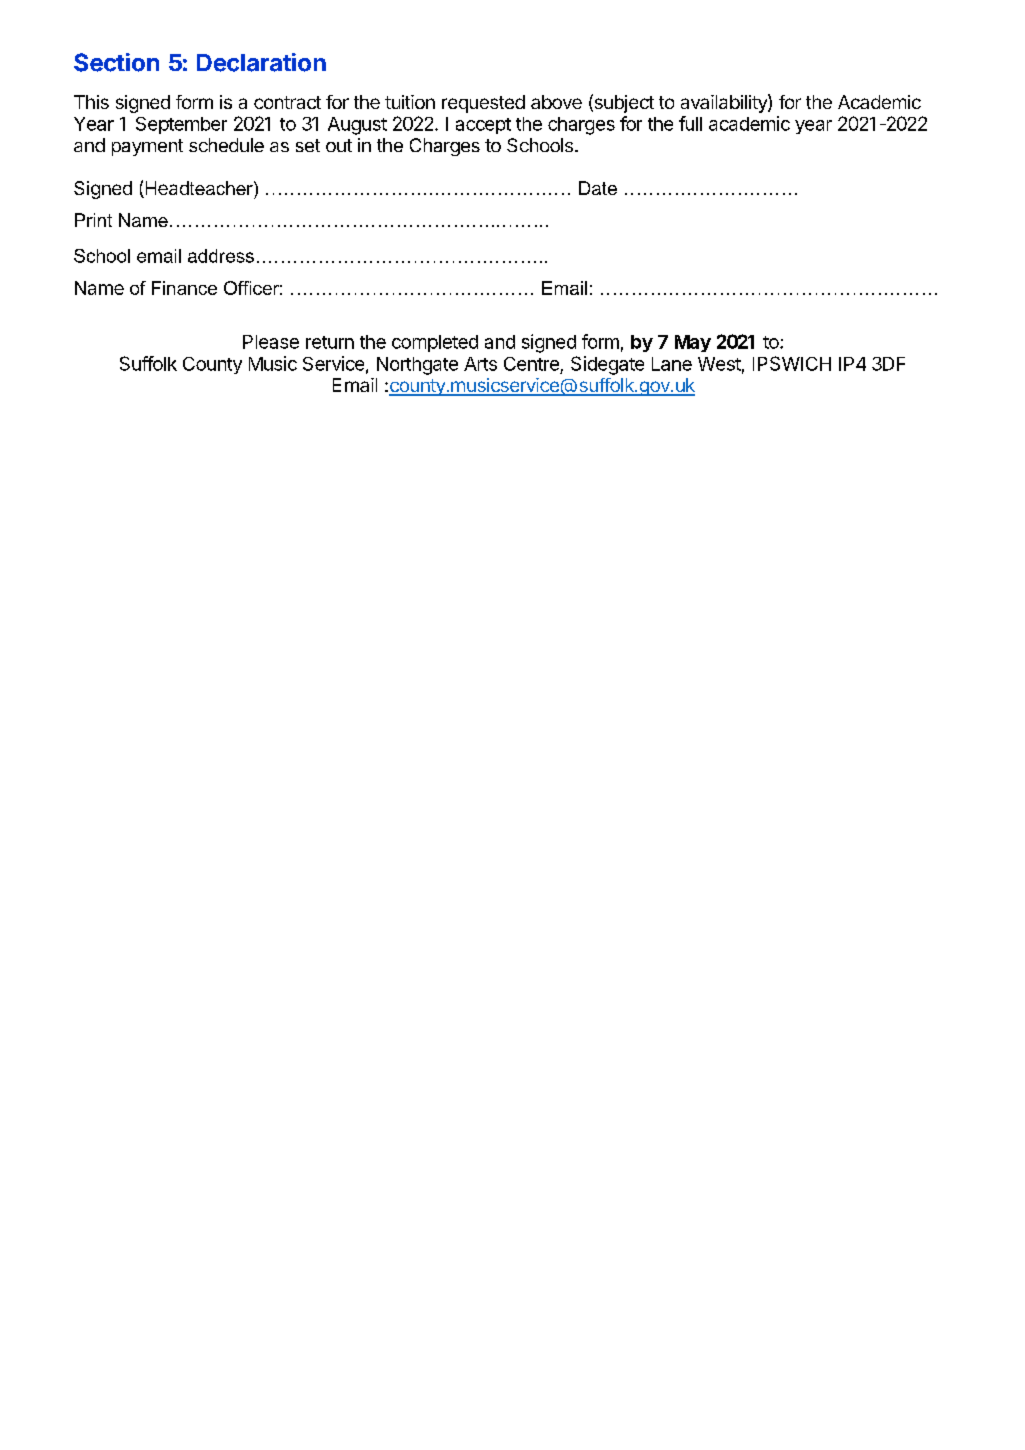 This screenshot has height=1450, width=1025. What do you see at coordinates (556, 102) in the screenshot?
I see `above` at bounding box center [556, 102].
